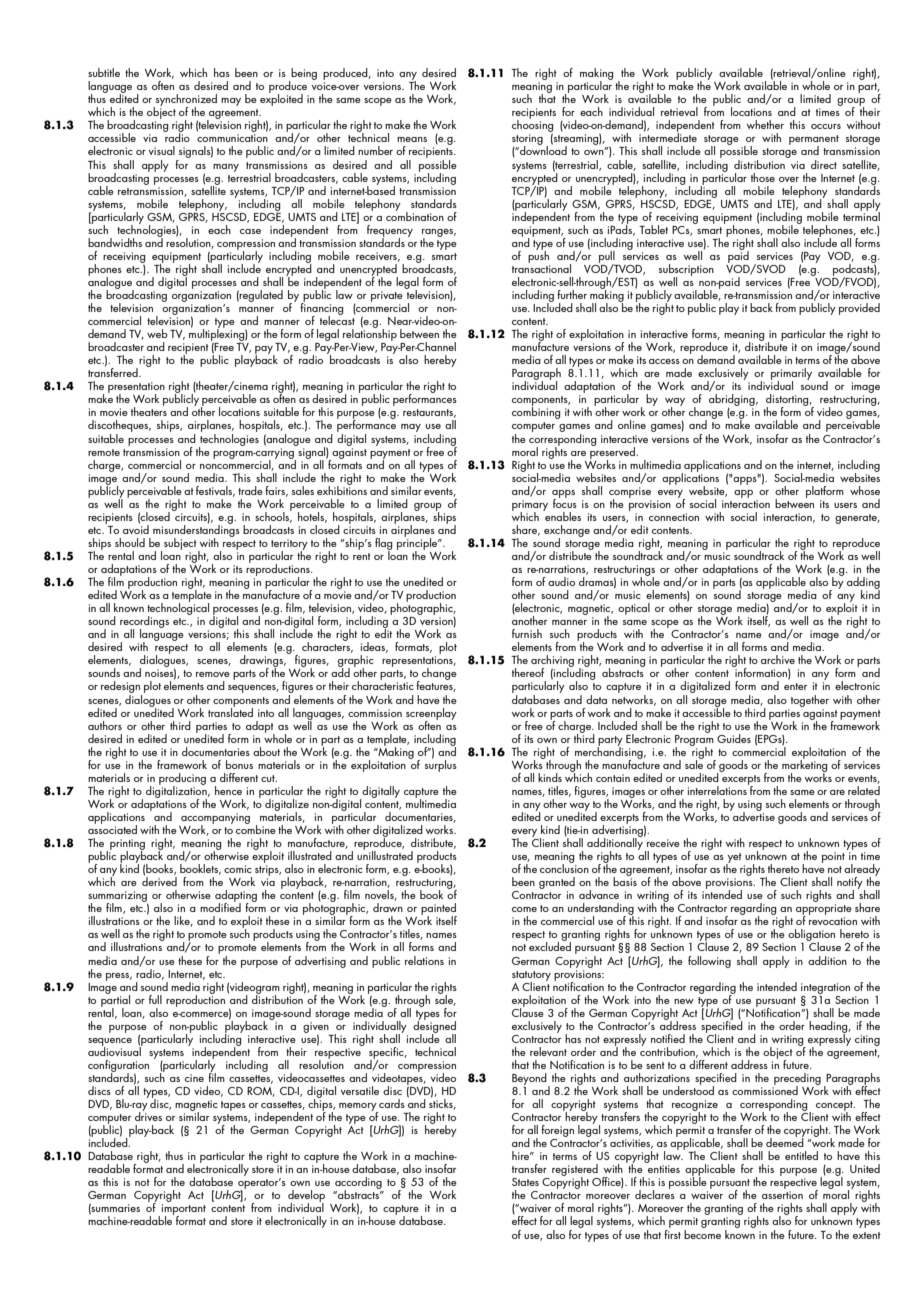 The image size is (924, 1308). I want to click on synchronized, so click(185, 101).
